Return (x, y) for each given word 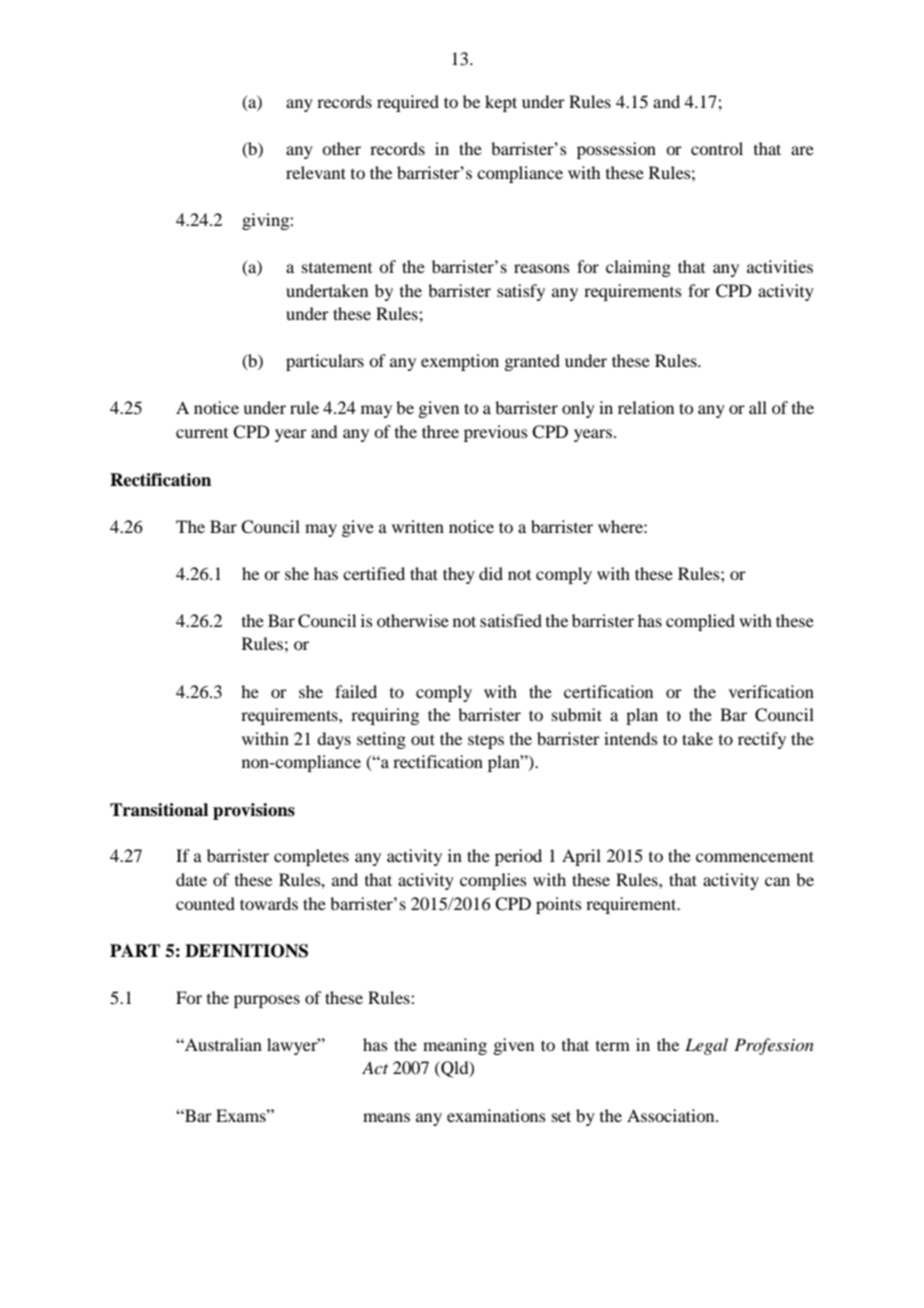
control (717, 148)
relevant (316, 172)
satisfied (511, 620)
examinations (496, 1115)
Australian (222, 1044)
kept (501, 103)
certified (374, 573)
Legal (706, 1046)
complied (700, 622)
